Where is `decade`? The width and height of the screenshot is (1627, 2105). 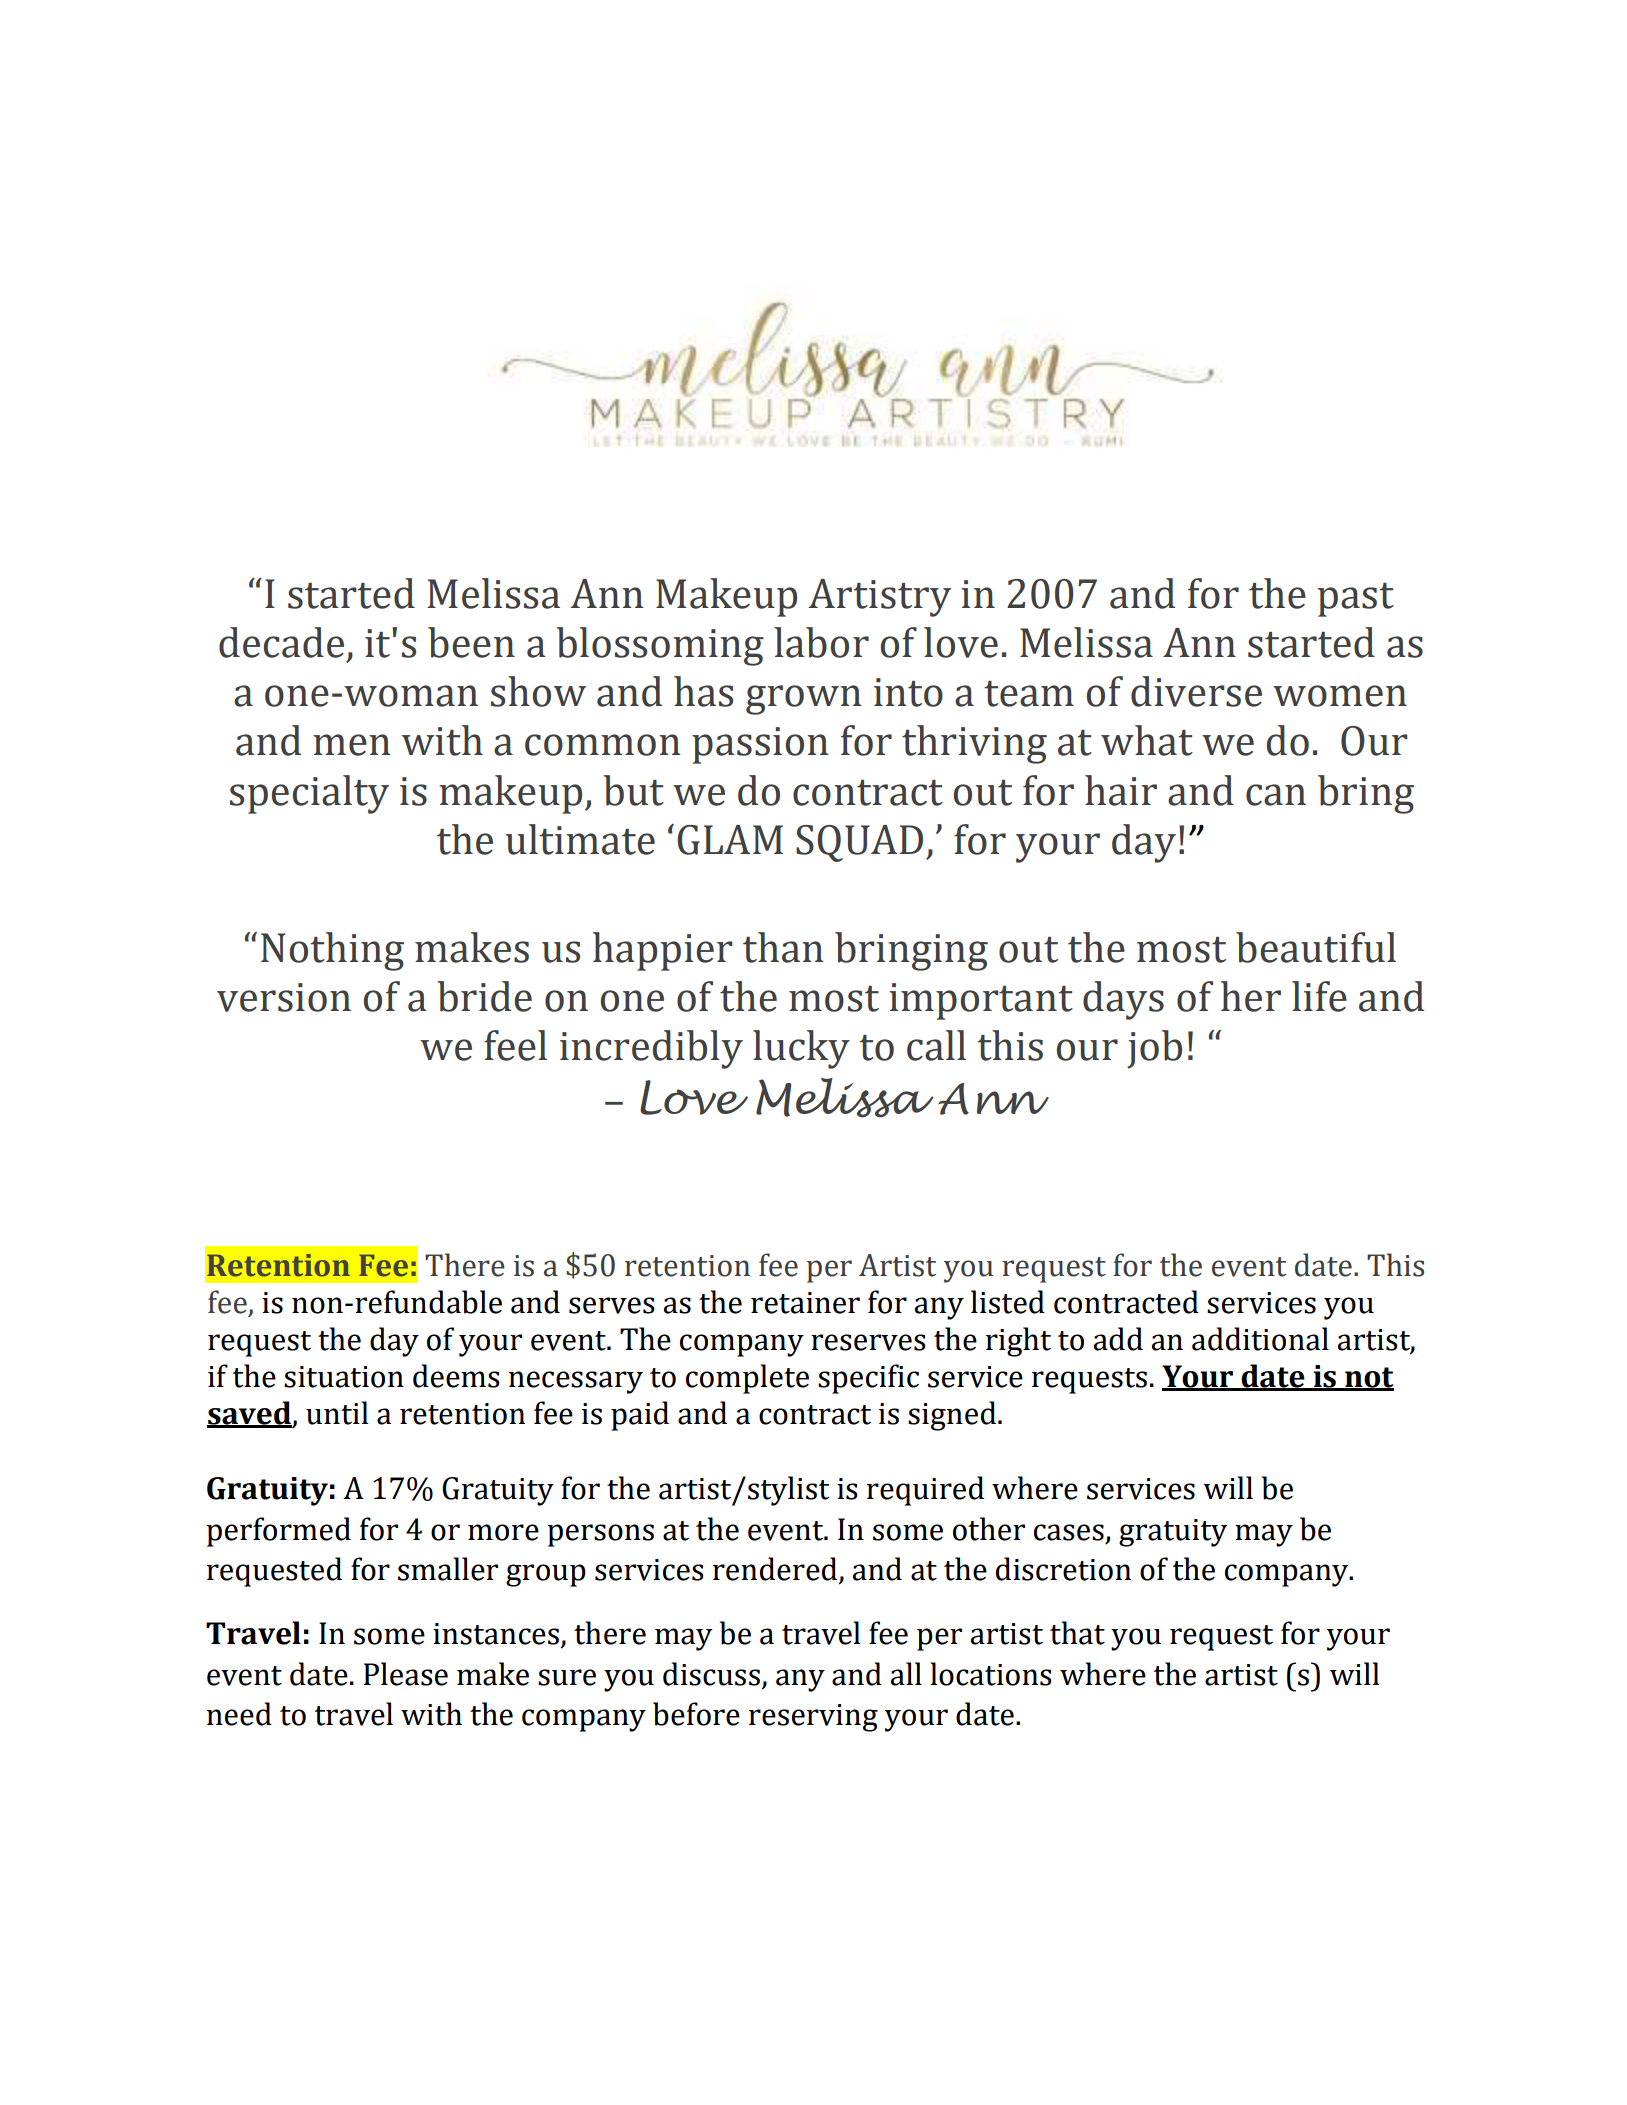 decade is located at coordinates (281, 642).
